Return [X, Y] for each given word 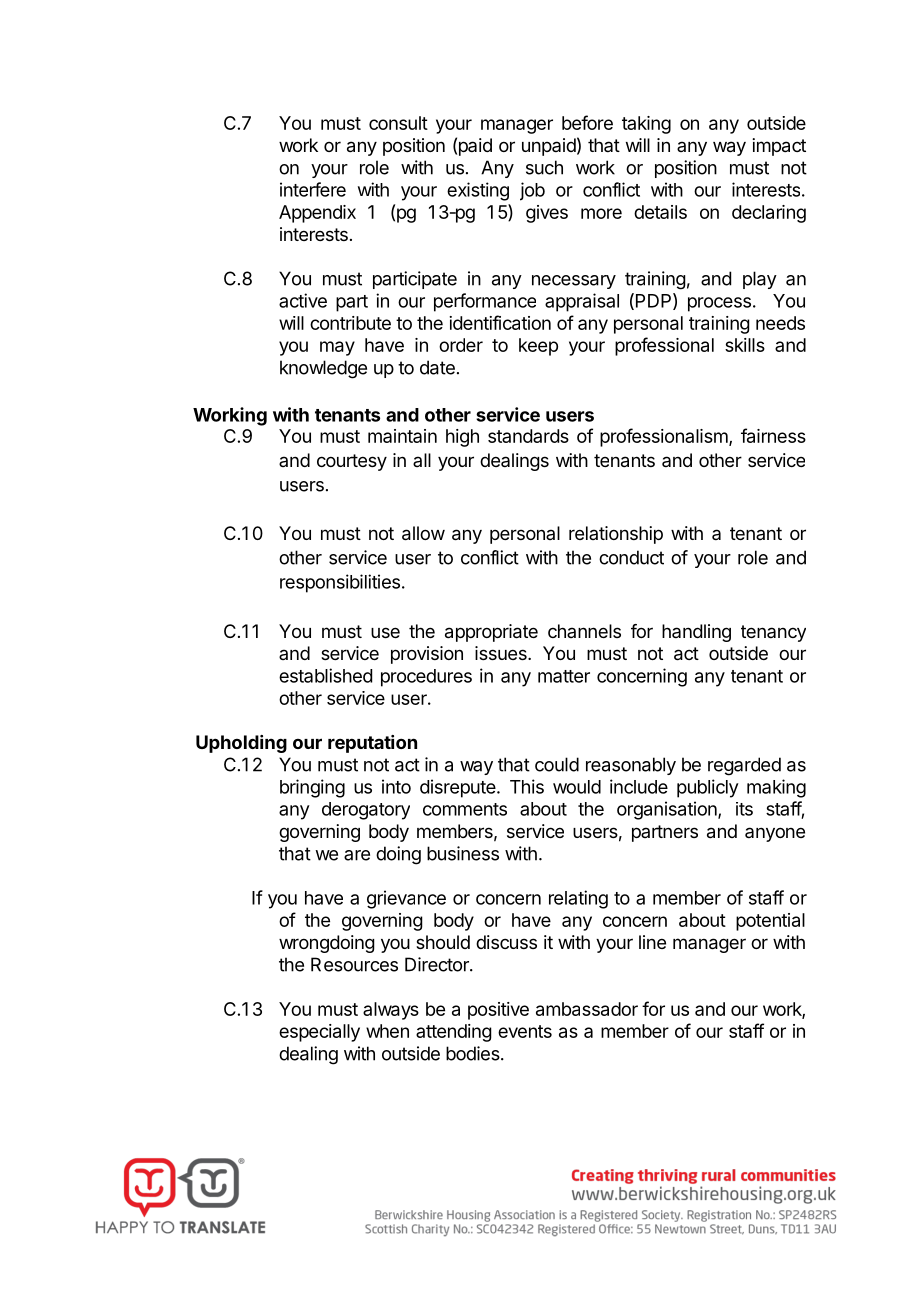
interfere [313, 189]
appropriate [491, 633]
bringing [312, 788]
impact [779, 147]
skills [745, 345]
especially [319, 1033]
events [525, 1031]
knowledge [323, 369]
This [527, 786]
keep [538, 347]
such [544, 167]
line [652, 942]
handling [696, 633]
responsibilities [340, 583]
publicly [708, 788]
